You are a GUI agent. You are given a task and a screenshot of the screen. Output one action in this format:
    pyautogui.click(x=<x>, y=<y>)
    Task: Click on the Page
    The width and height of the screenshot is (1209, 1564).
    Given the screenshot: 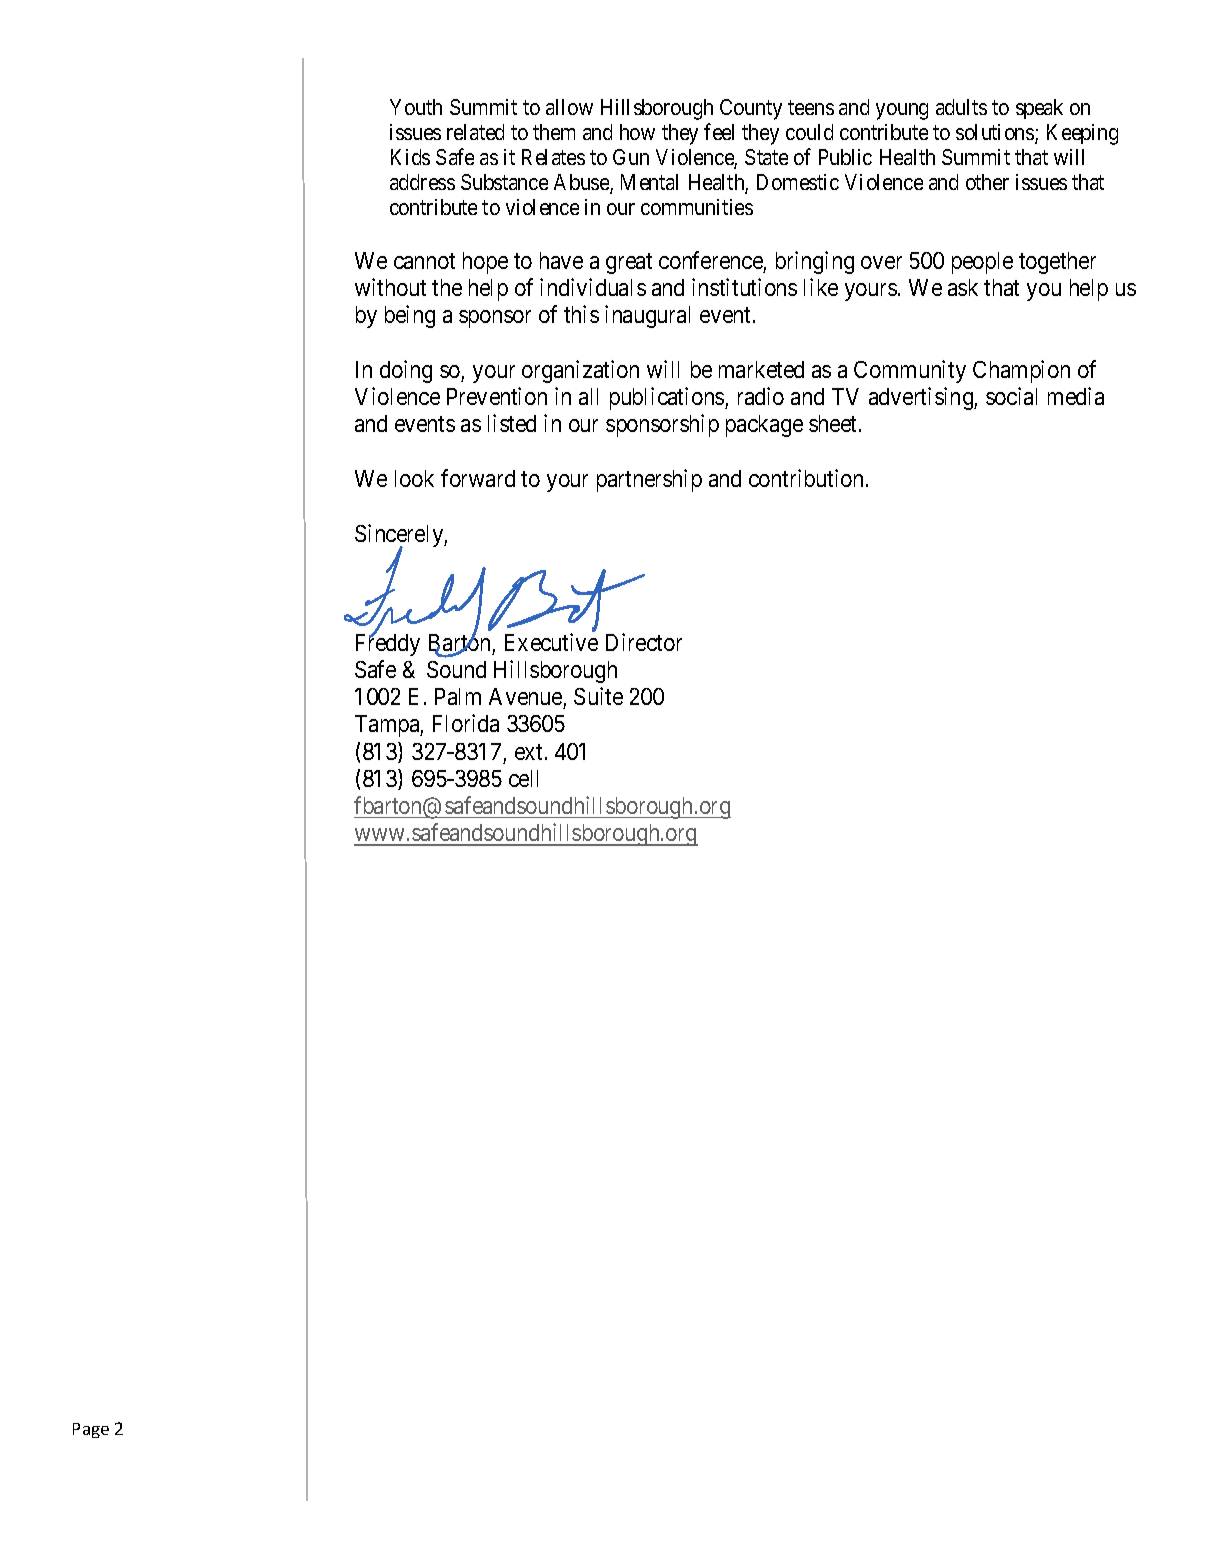 What is the action you would take?
    pyautogui.click(x=91, y=1430)
